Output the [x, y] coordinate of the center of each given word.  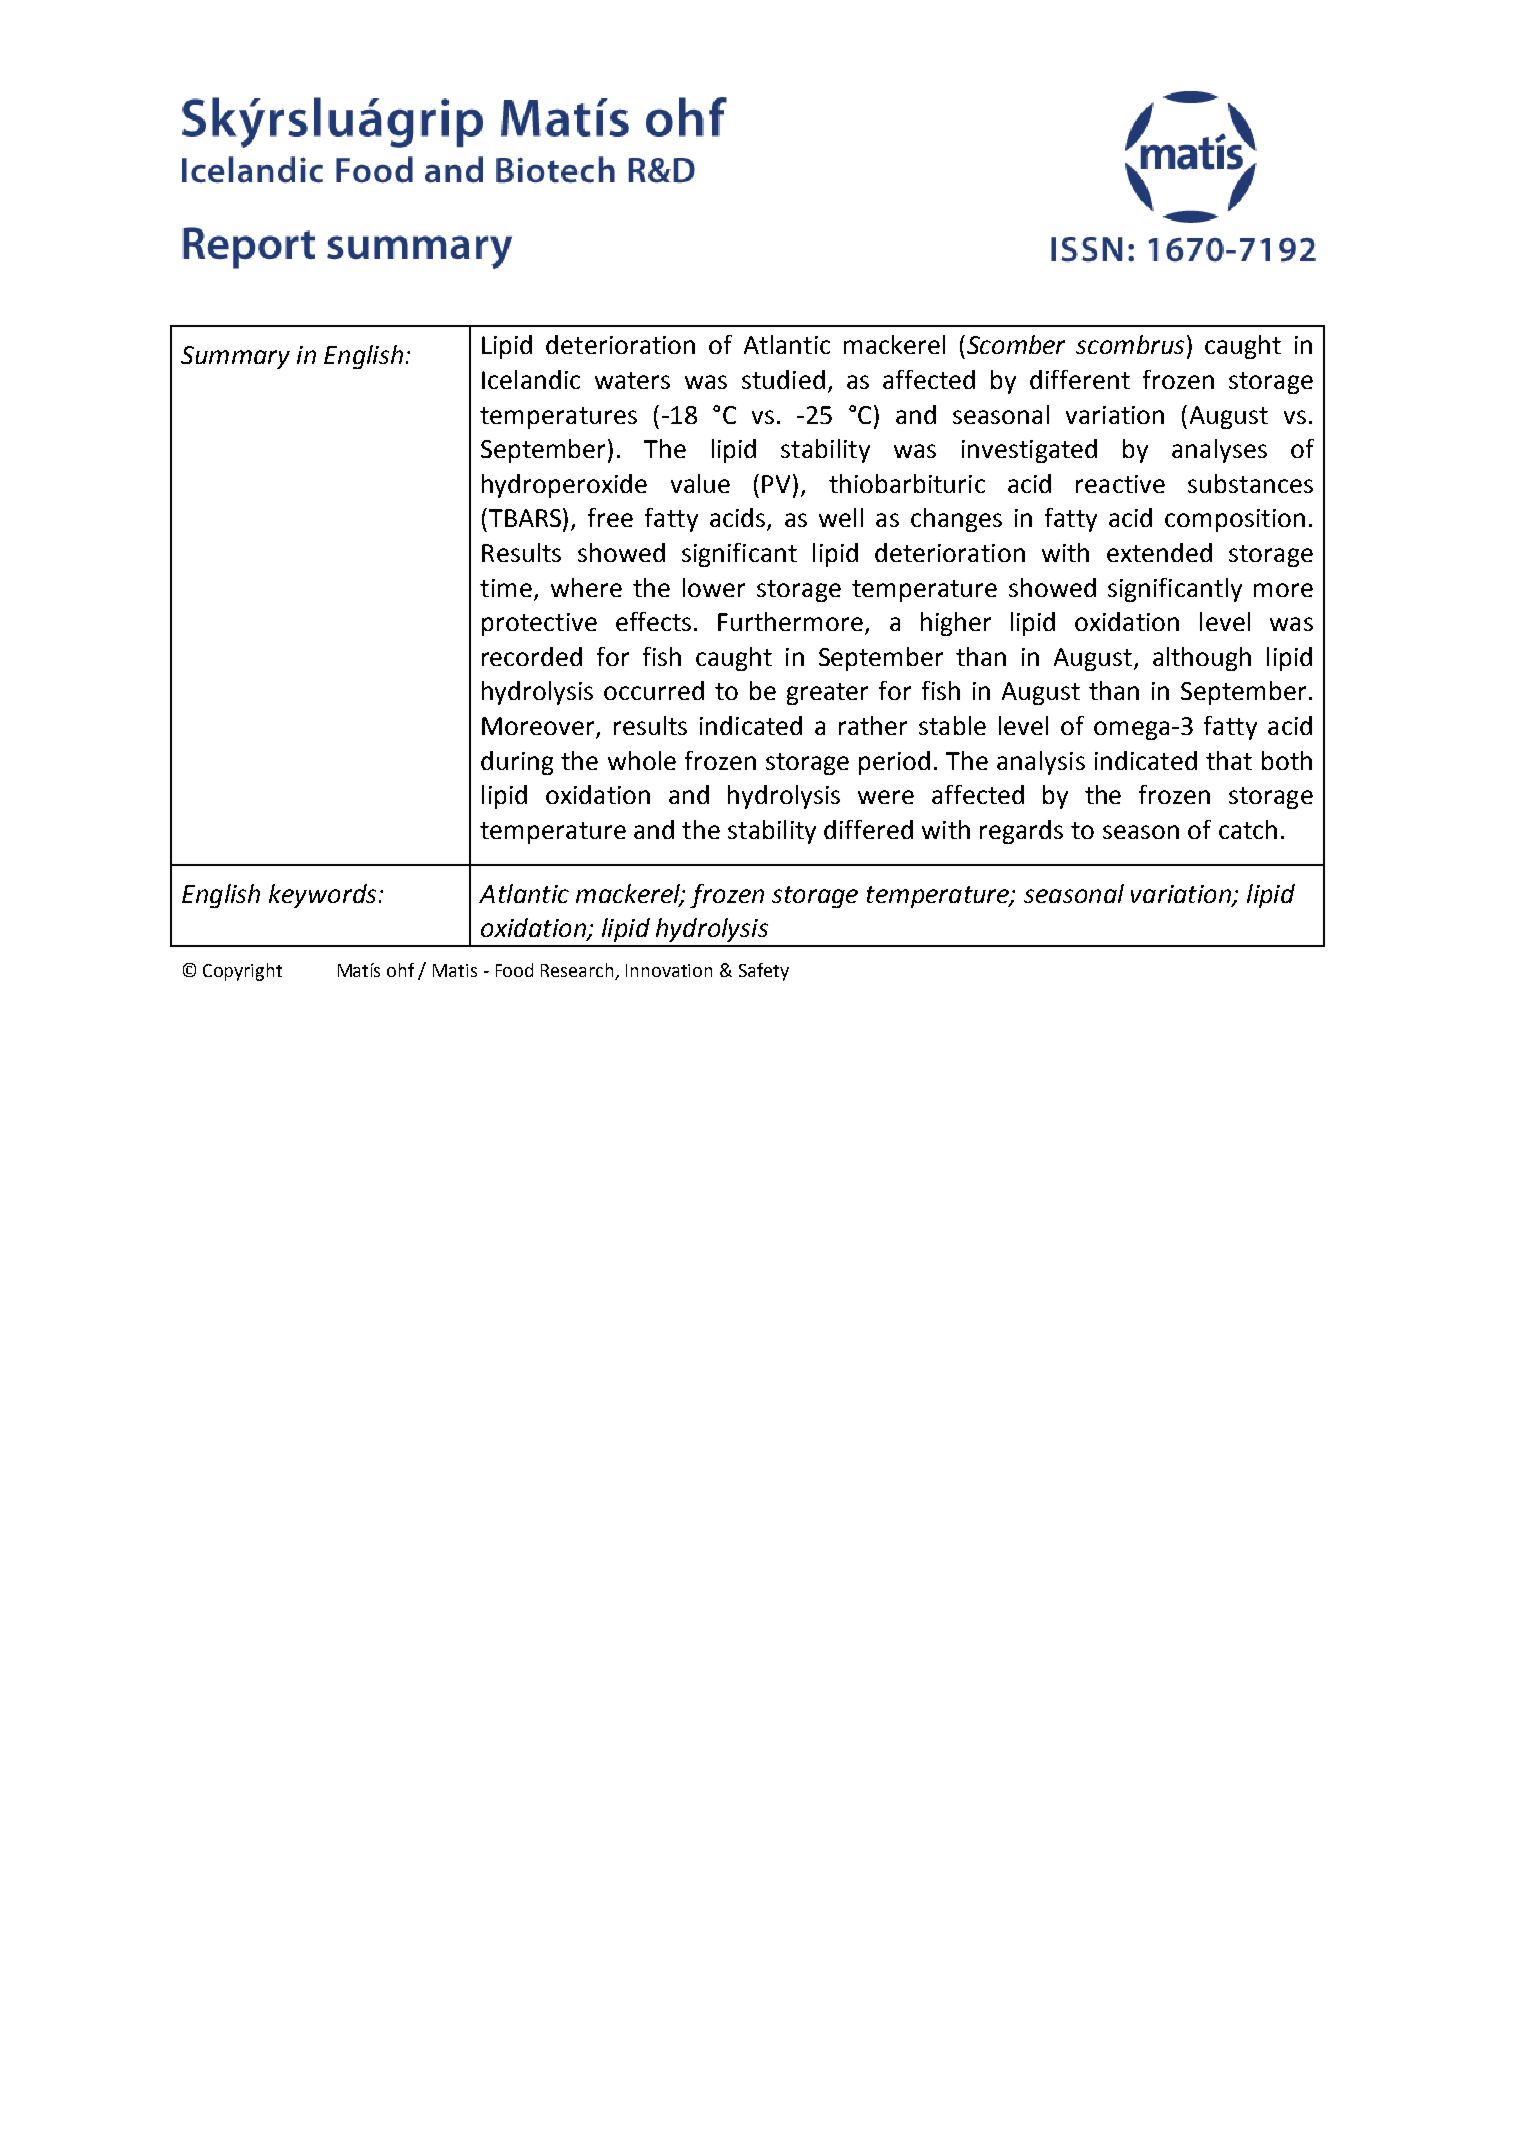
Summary [235, 357]
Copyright [242, 972]
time [506, 588]
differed [868, 829]
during [517, 763]
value [700, 483]
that [1229, 760]
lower [714, 587]
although [1202, 659]
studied [783, 379]
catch [1248, 829]
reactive [1120, 484]
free [610, 517]
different [1080, 379]
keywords [322, 896]
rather [873, 725]
